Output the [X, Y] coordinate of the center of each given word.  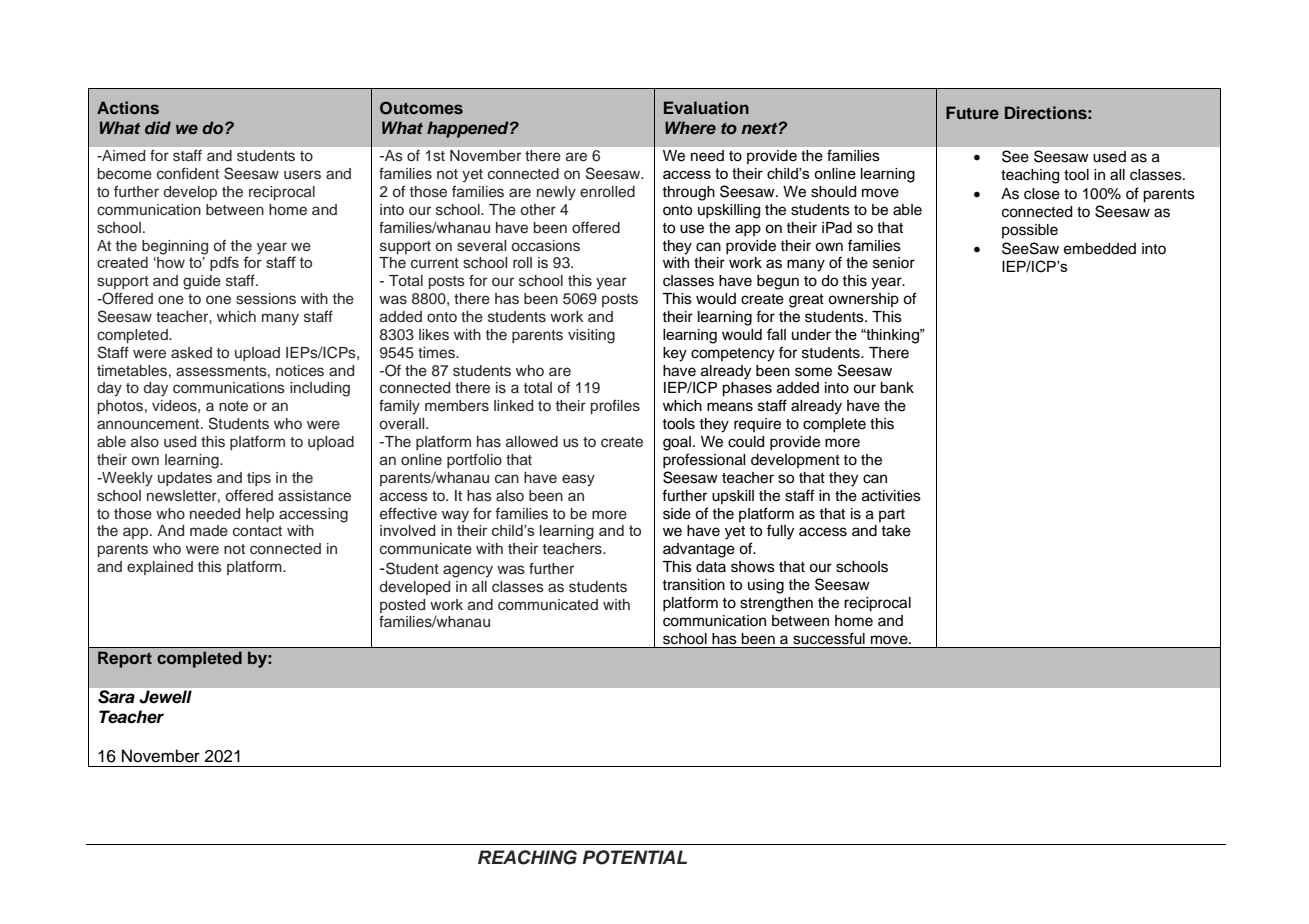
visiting [591, 336]
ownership [863, 300]
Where [690, 127]
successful [829, 638]
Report [125, 659]
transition [693, 585]
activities [891, 496]
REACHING [527, 857]
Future [972, 112]
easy [578, 480]
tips [259, 479]
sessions [266, 299]
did [158, 127]
